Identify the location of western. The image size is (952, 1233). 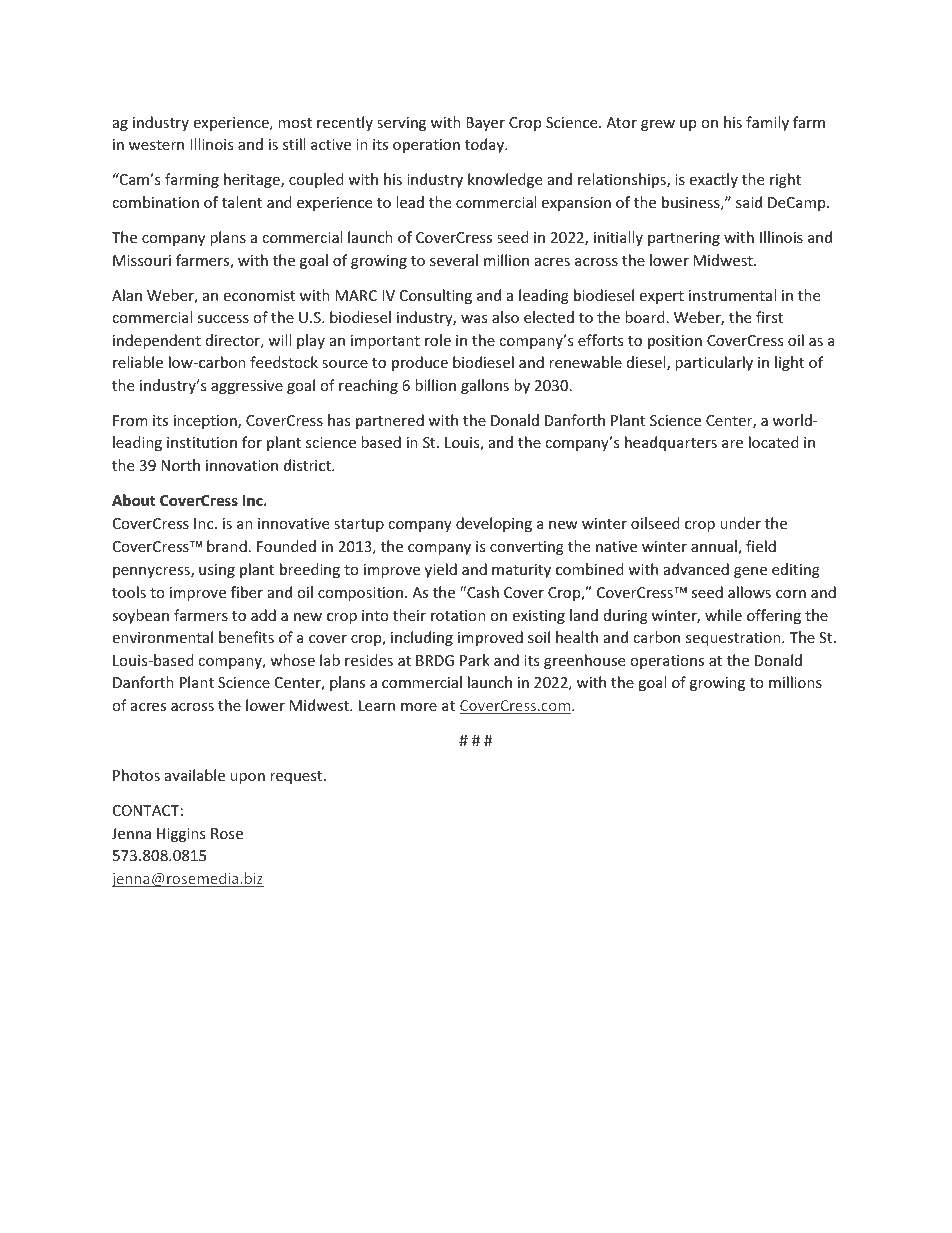
(156, 145).
